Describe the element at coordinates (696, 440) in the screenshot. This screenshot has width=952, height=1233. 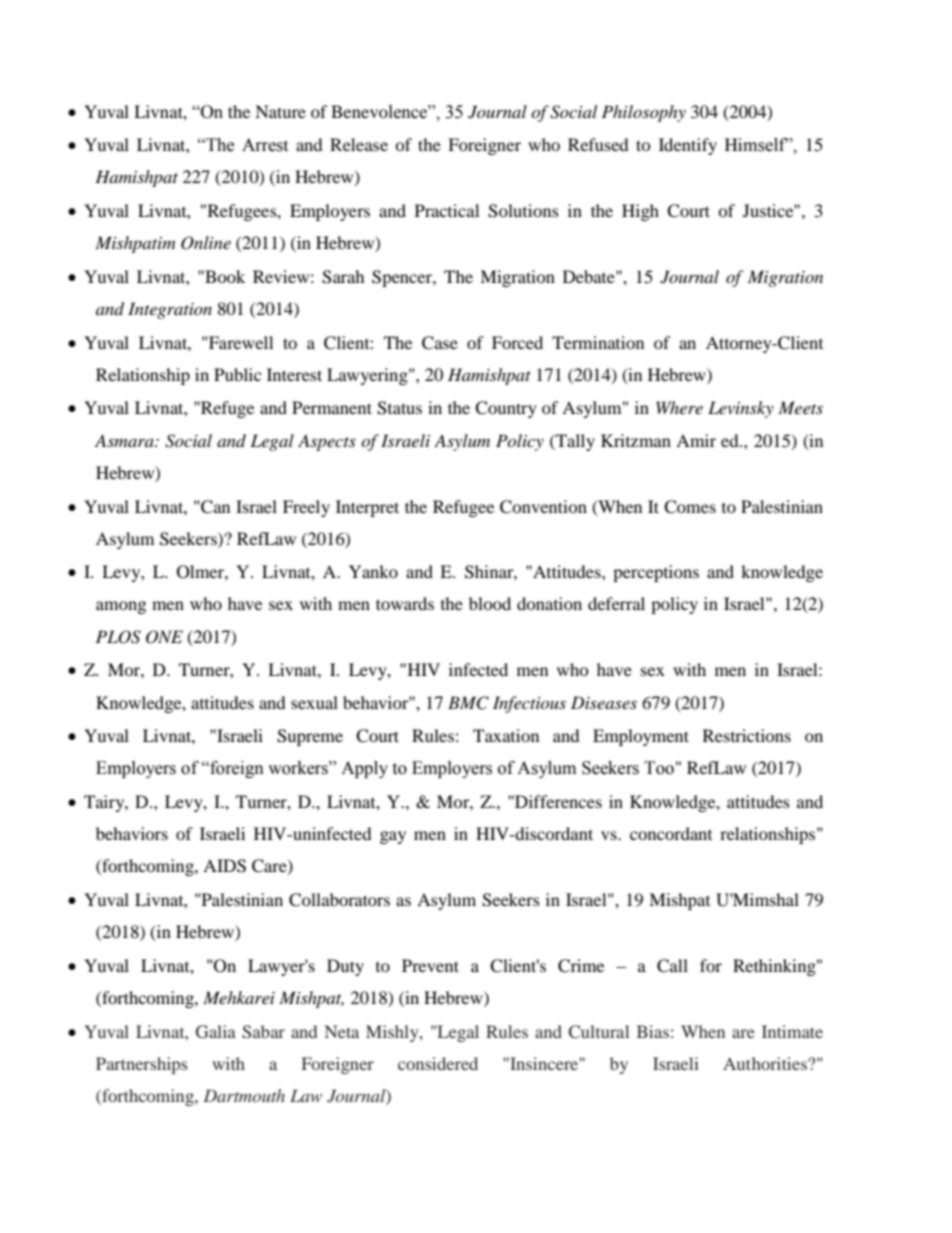
I see `Amir` at that location.
